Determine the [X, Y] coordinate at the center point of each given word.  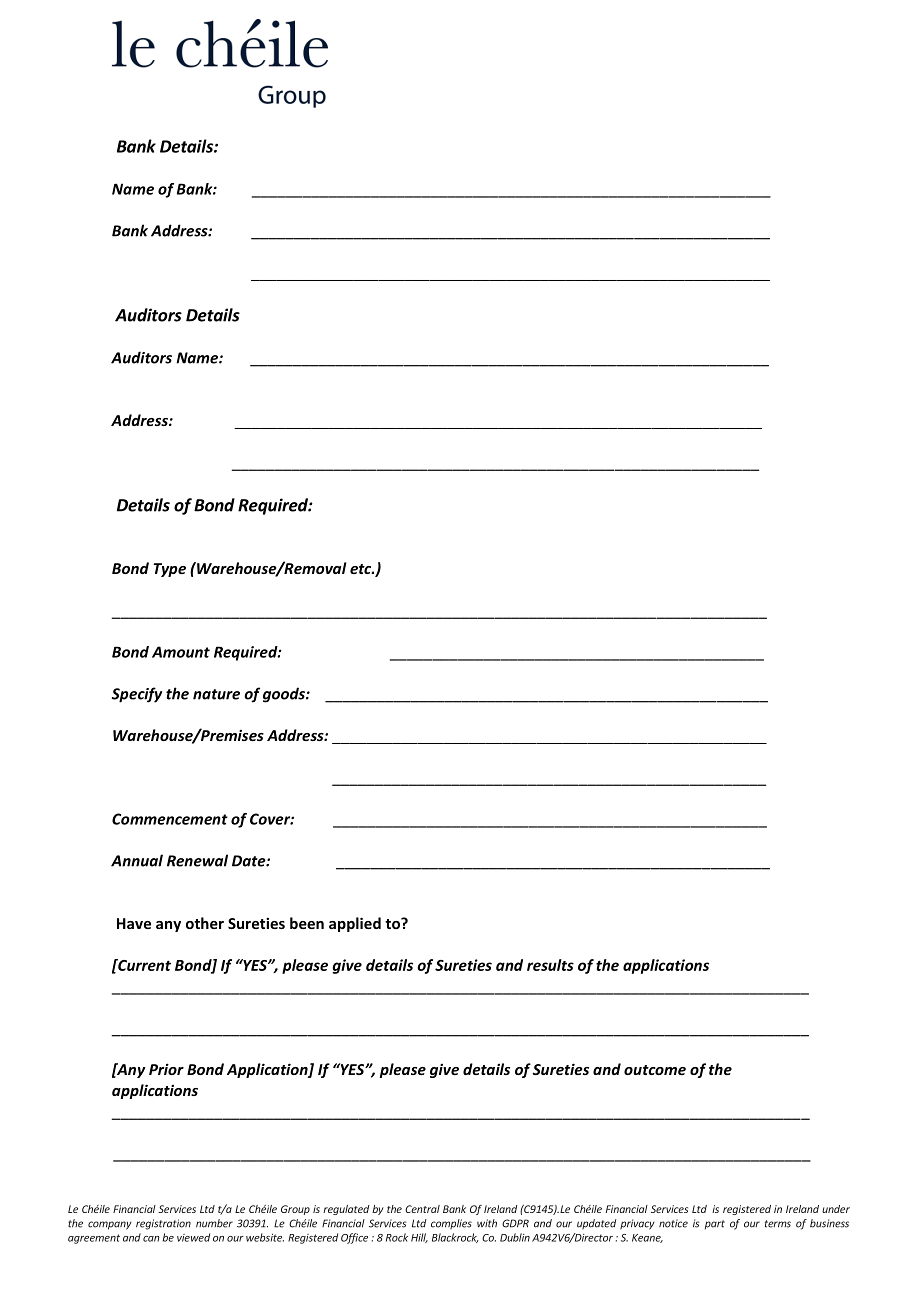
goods [285, 695]
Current [143, 965]
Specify [137, 695]
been [307, 923]
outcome [655, 1070]
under [836, 1209]
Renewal [197, 860]
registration [163, 1224]
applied [355, 924]
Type [169, 570]
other [205, 923]
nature [216, 694]
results [550, 965]
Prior [166, 1069]
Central [422, 1209]
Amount [181, 652]
